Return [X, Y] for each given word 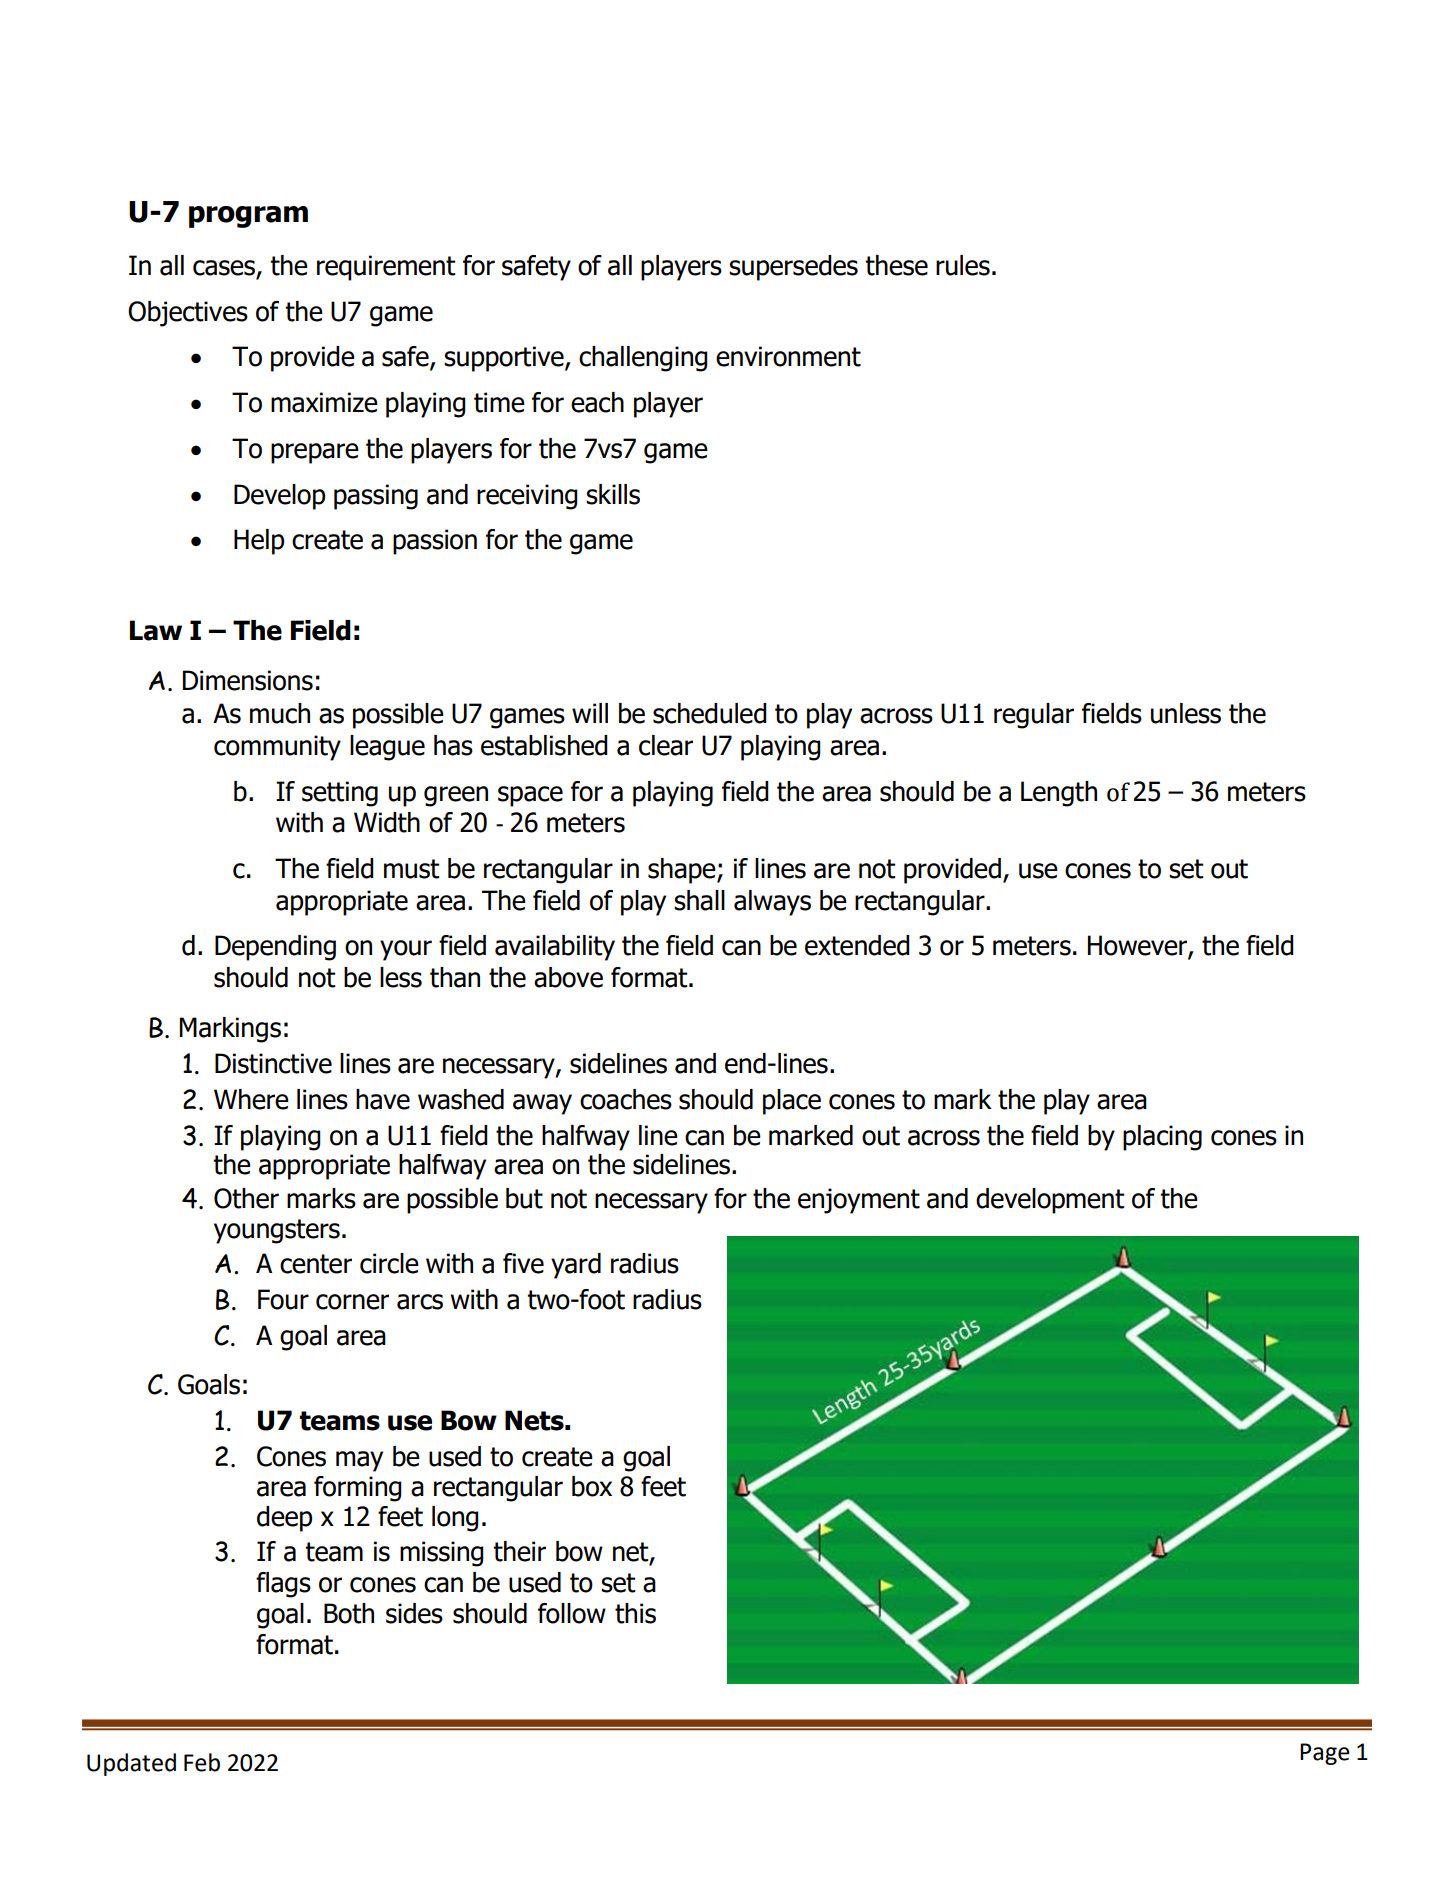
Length [1059, 794]
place [792, 1102]
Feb [202, 1762]
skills [613, 494]
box [592, 1486]
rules [963, 265]
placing [1162, 1138]
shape [683, 871]
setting [340, 794]
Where [251, 1099]
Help [259, 542]
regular [1034, 716]
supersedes [793, 268]
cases [225, 269]
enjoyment [859, 1201]
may [359, 1461]
